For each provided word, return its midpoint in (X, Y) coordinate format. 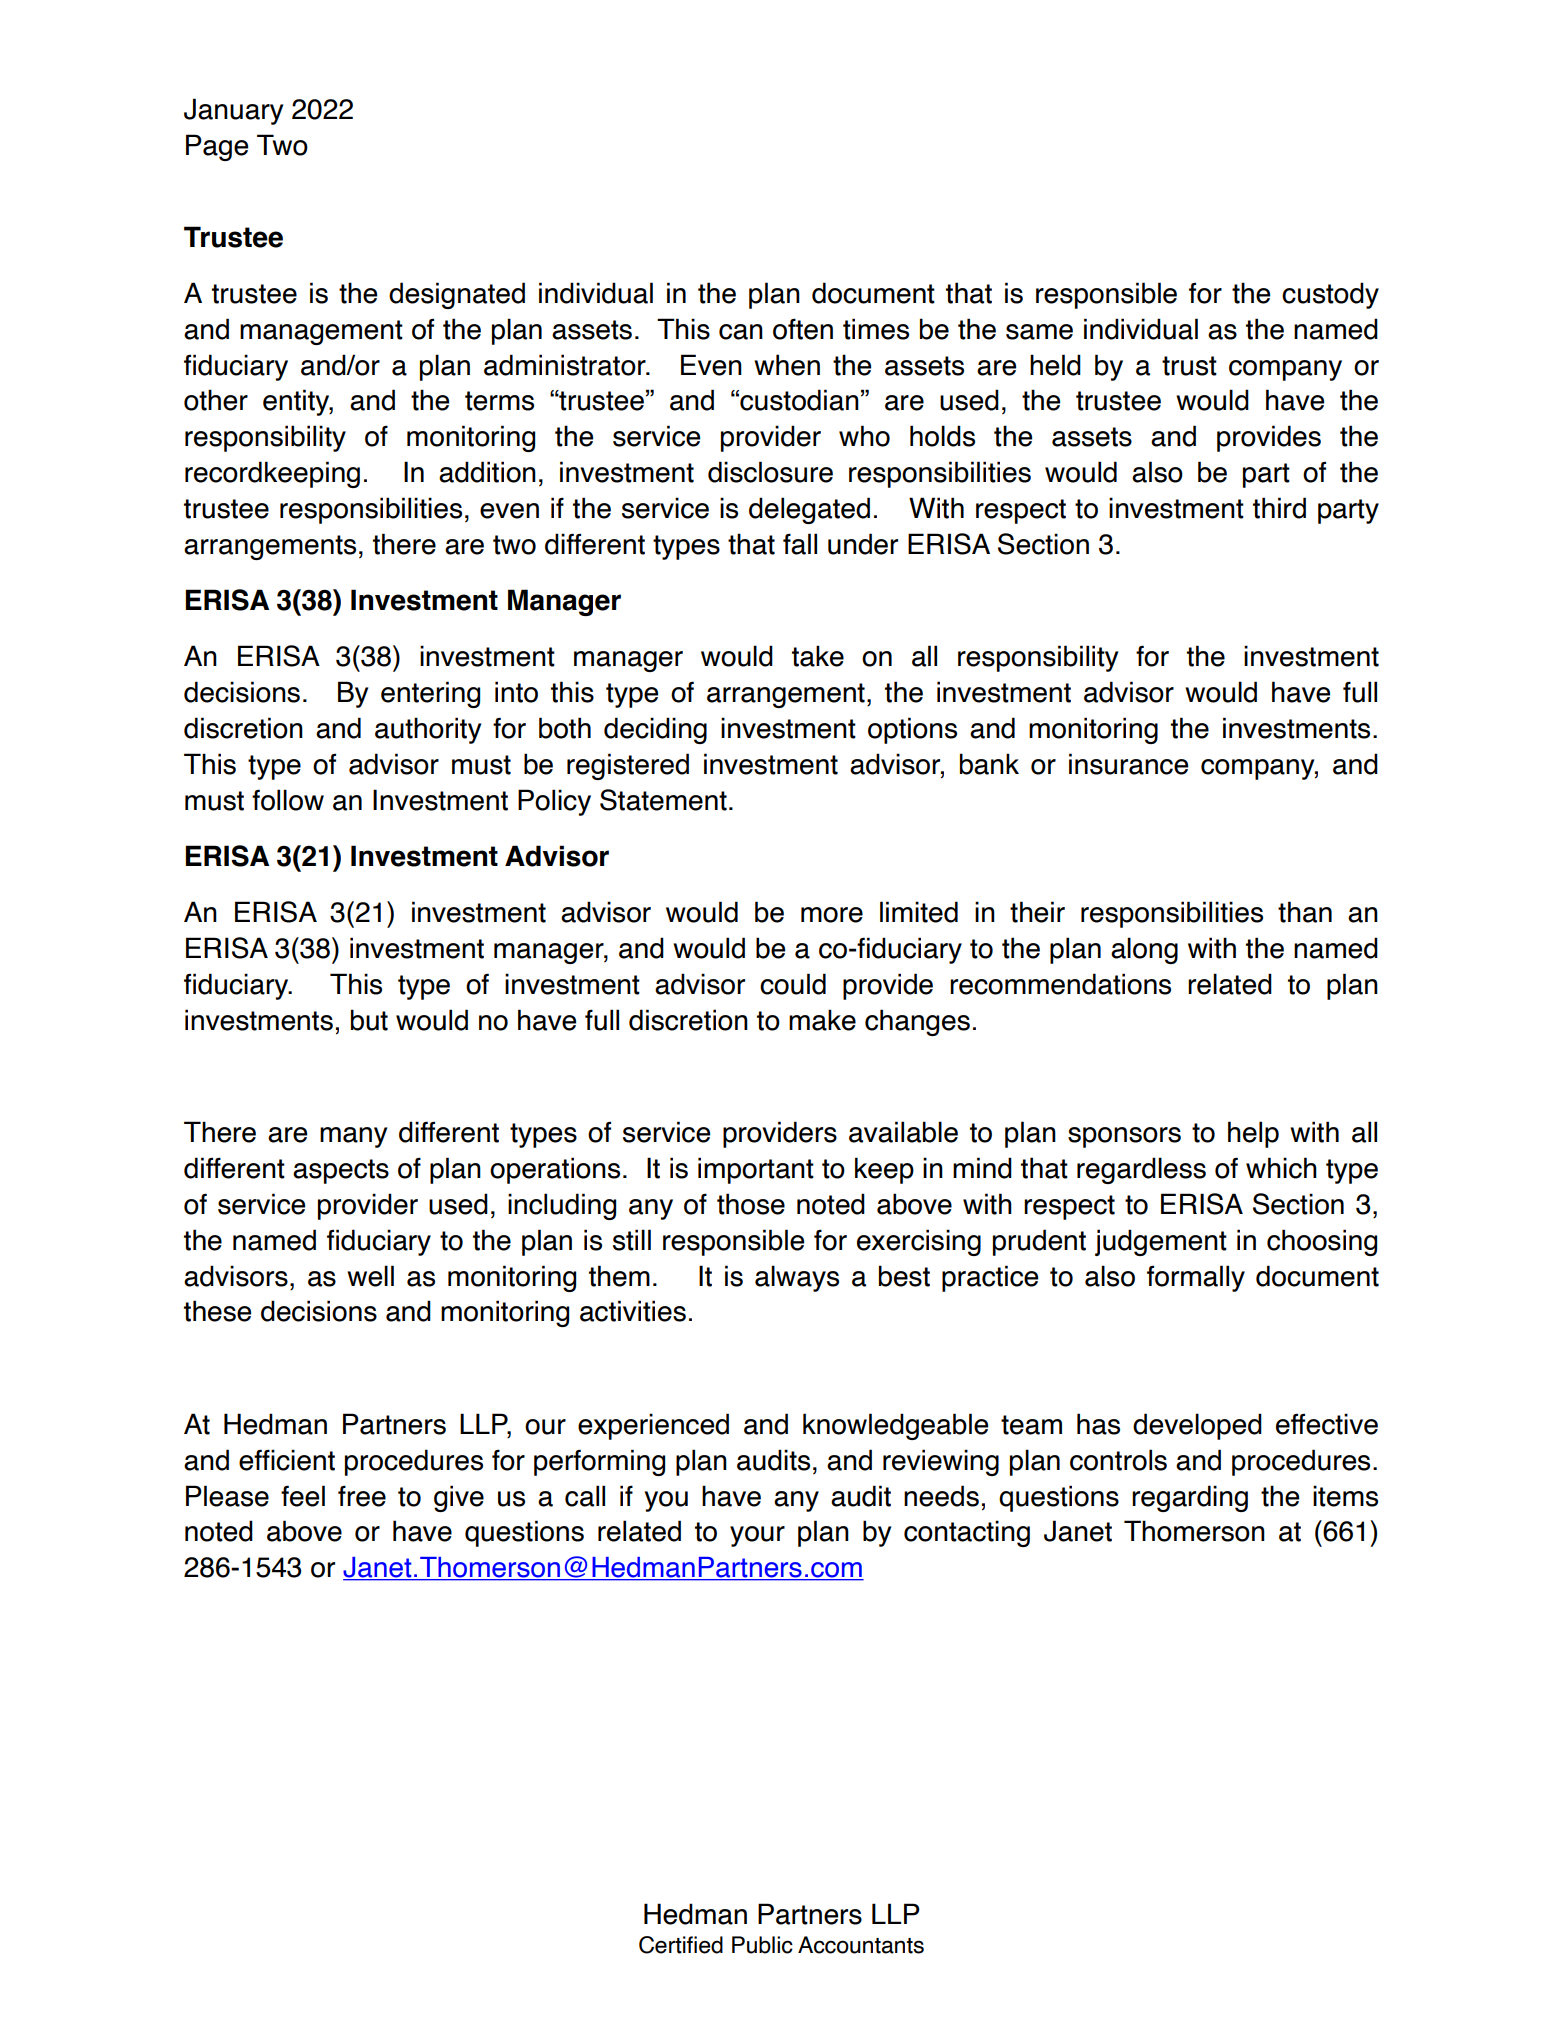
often (803, 329)
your (757, 1536)
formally (1196, 1278)
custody (1330, 295)
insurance (1128, 764)
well (370, 1276)
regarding (1190, 1498)
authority (428, 730)
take (818, 656)
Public (762, 1945)
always (797, 1278)
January (233, 111)
